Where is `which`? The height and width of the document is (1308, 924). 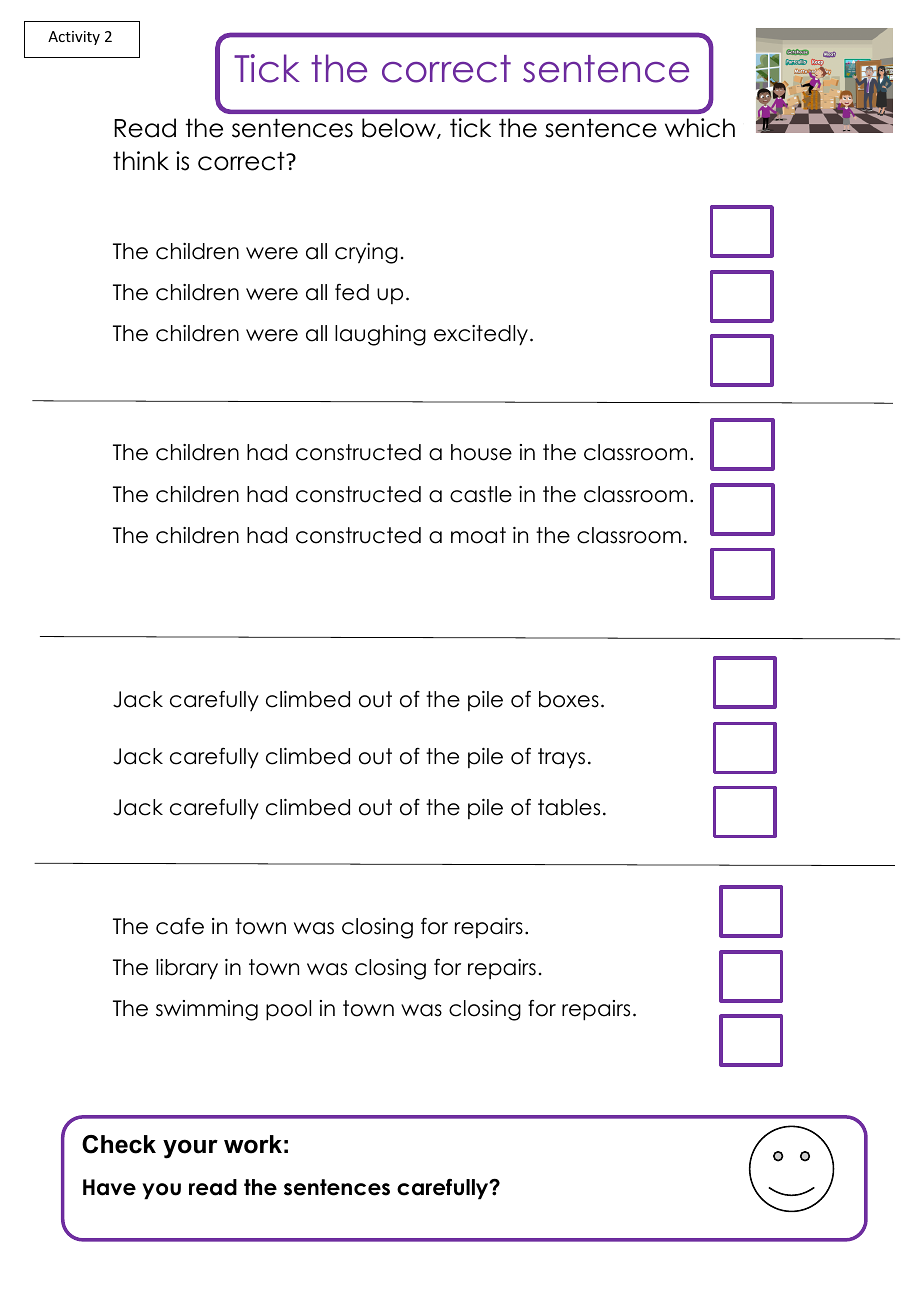
which is located at coordinates (700, 128).
